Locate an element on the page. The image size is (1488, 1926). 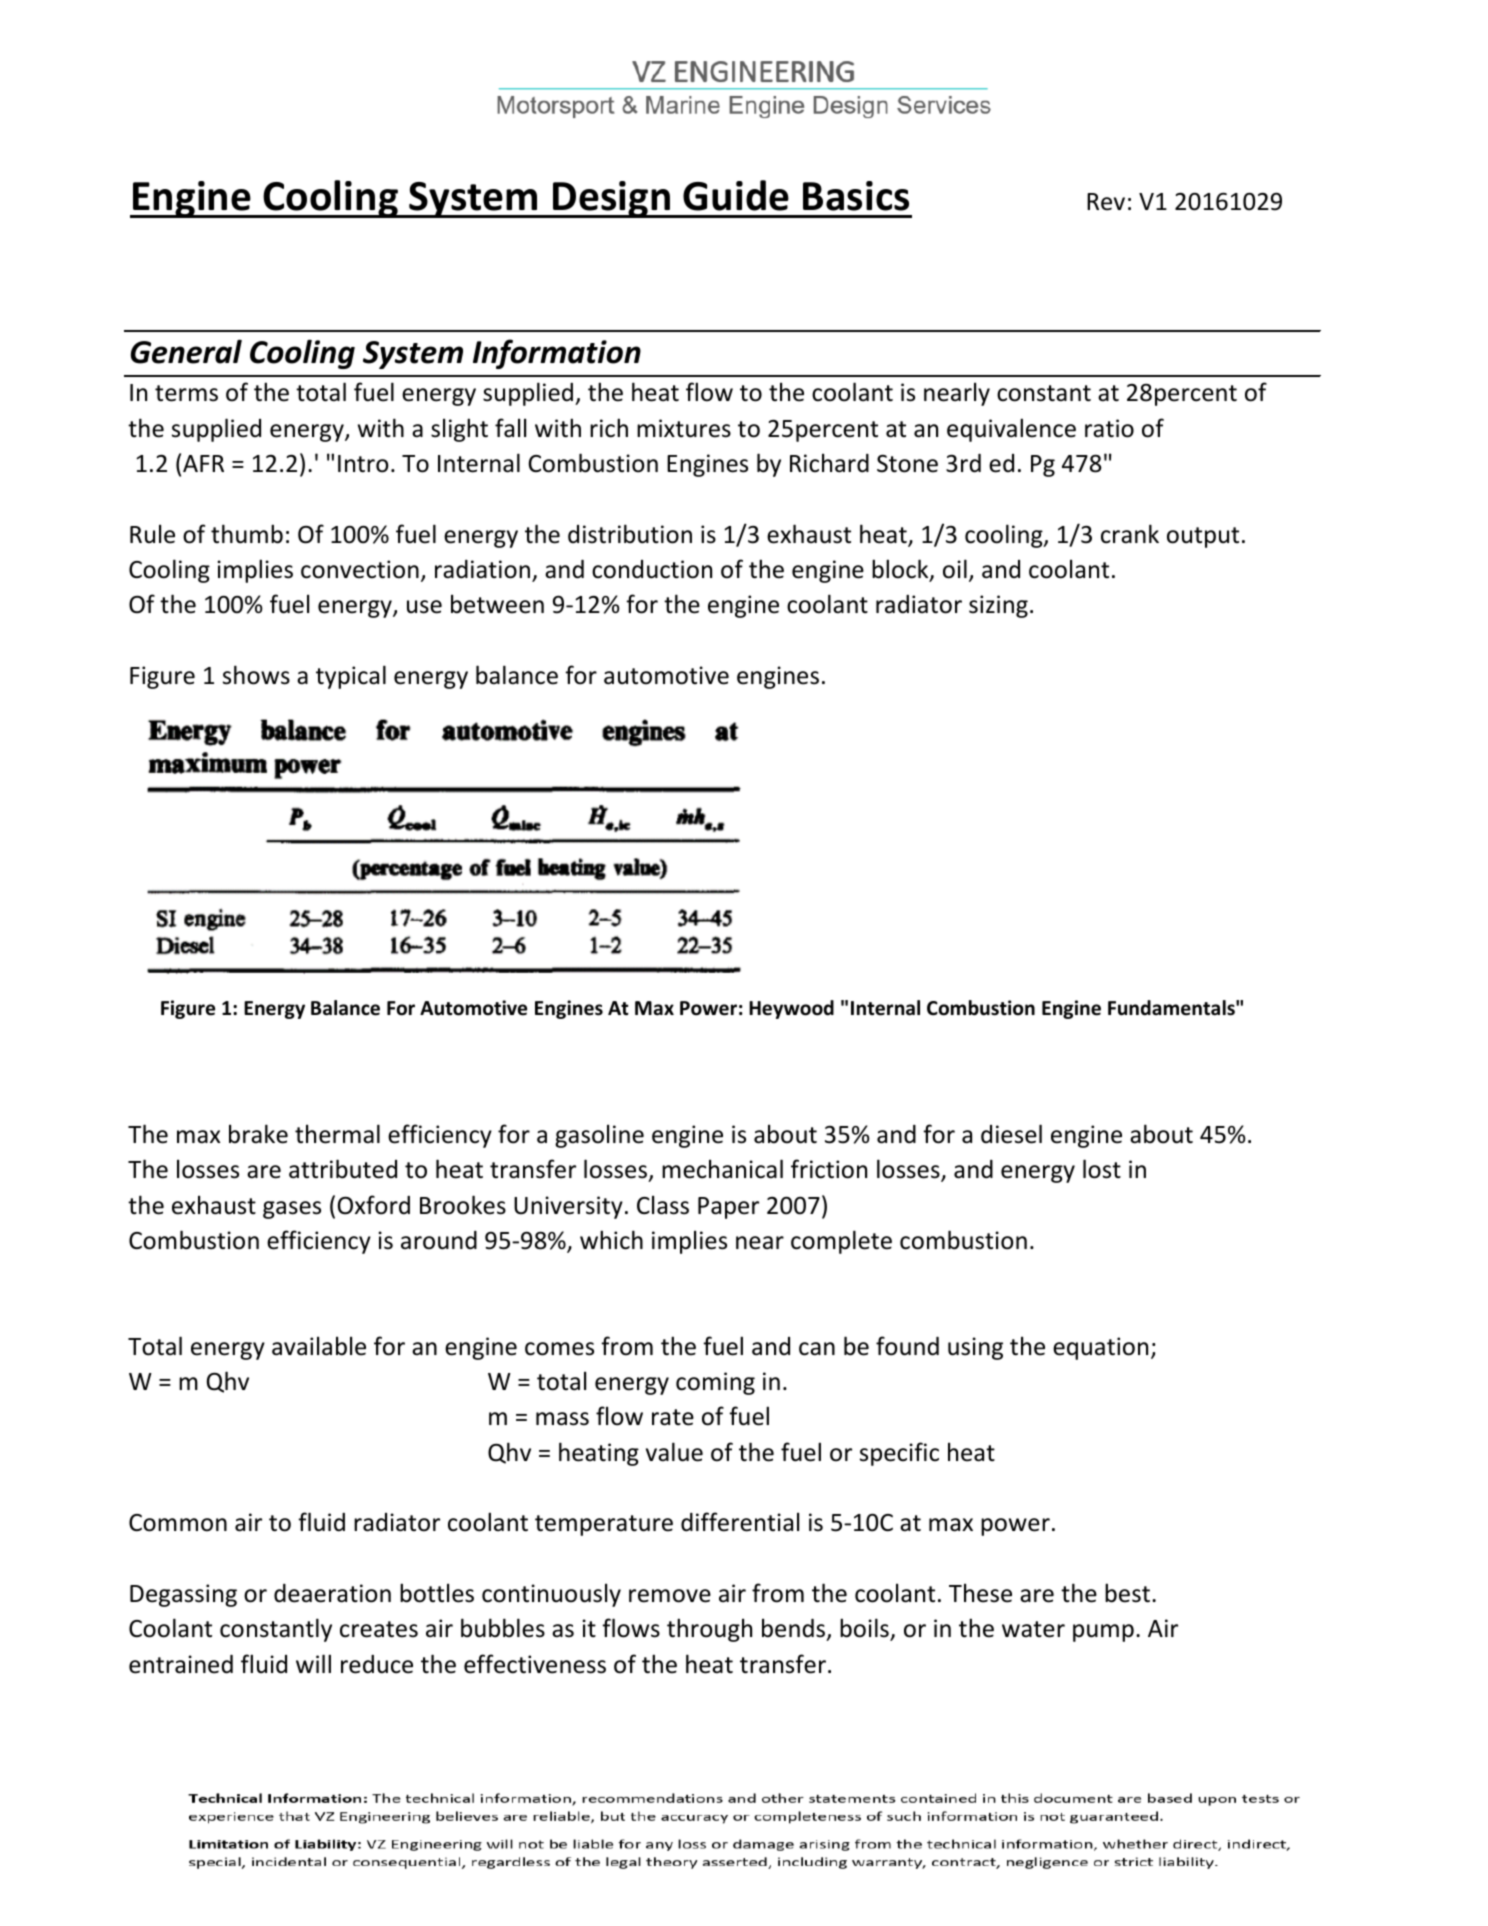
through is located at coordinates (709, 1630).
